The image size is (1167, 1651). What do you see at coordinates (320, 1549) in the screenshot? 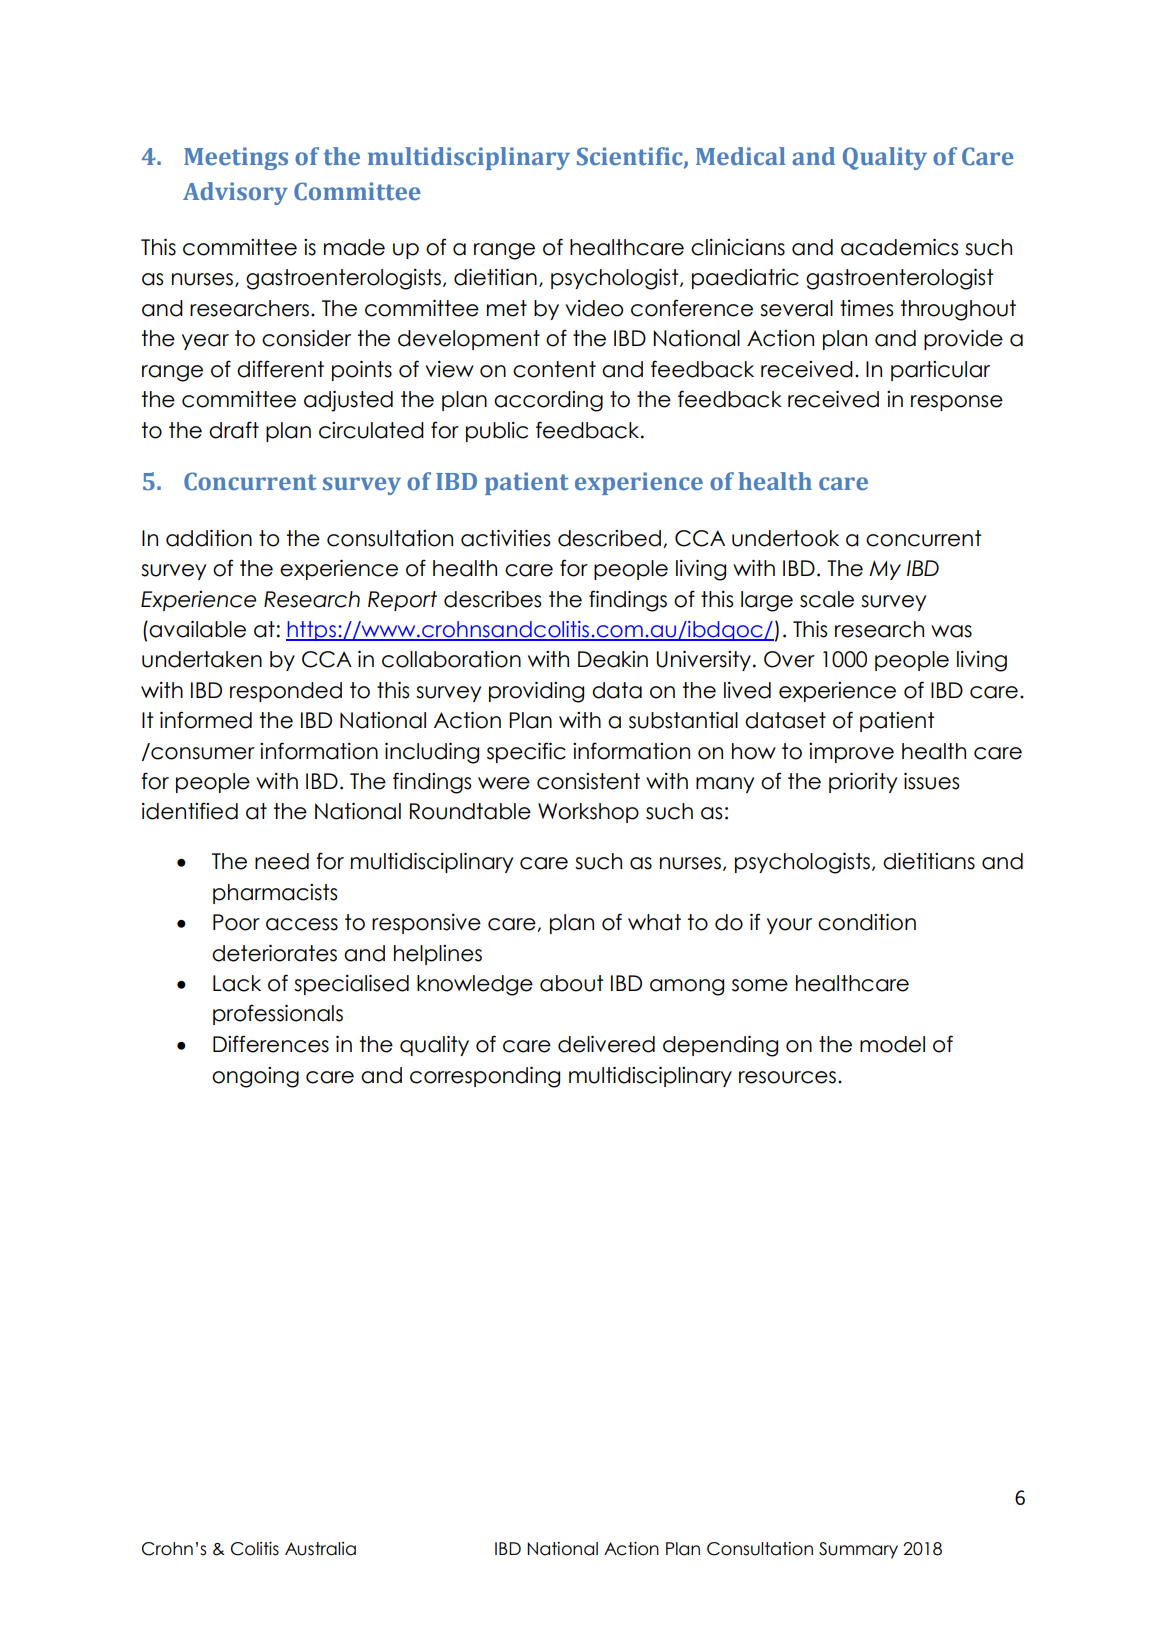
I see `Australia` at bounding box center [320, 1549].
